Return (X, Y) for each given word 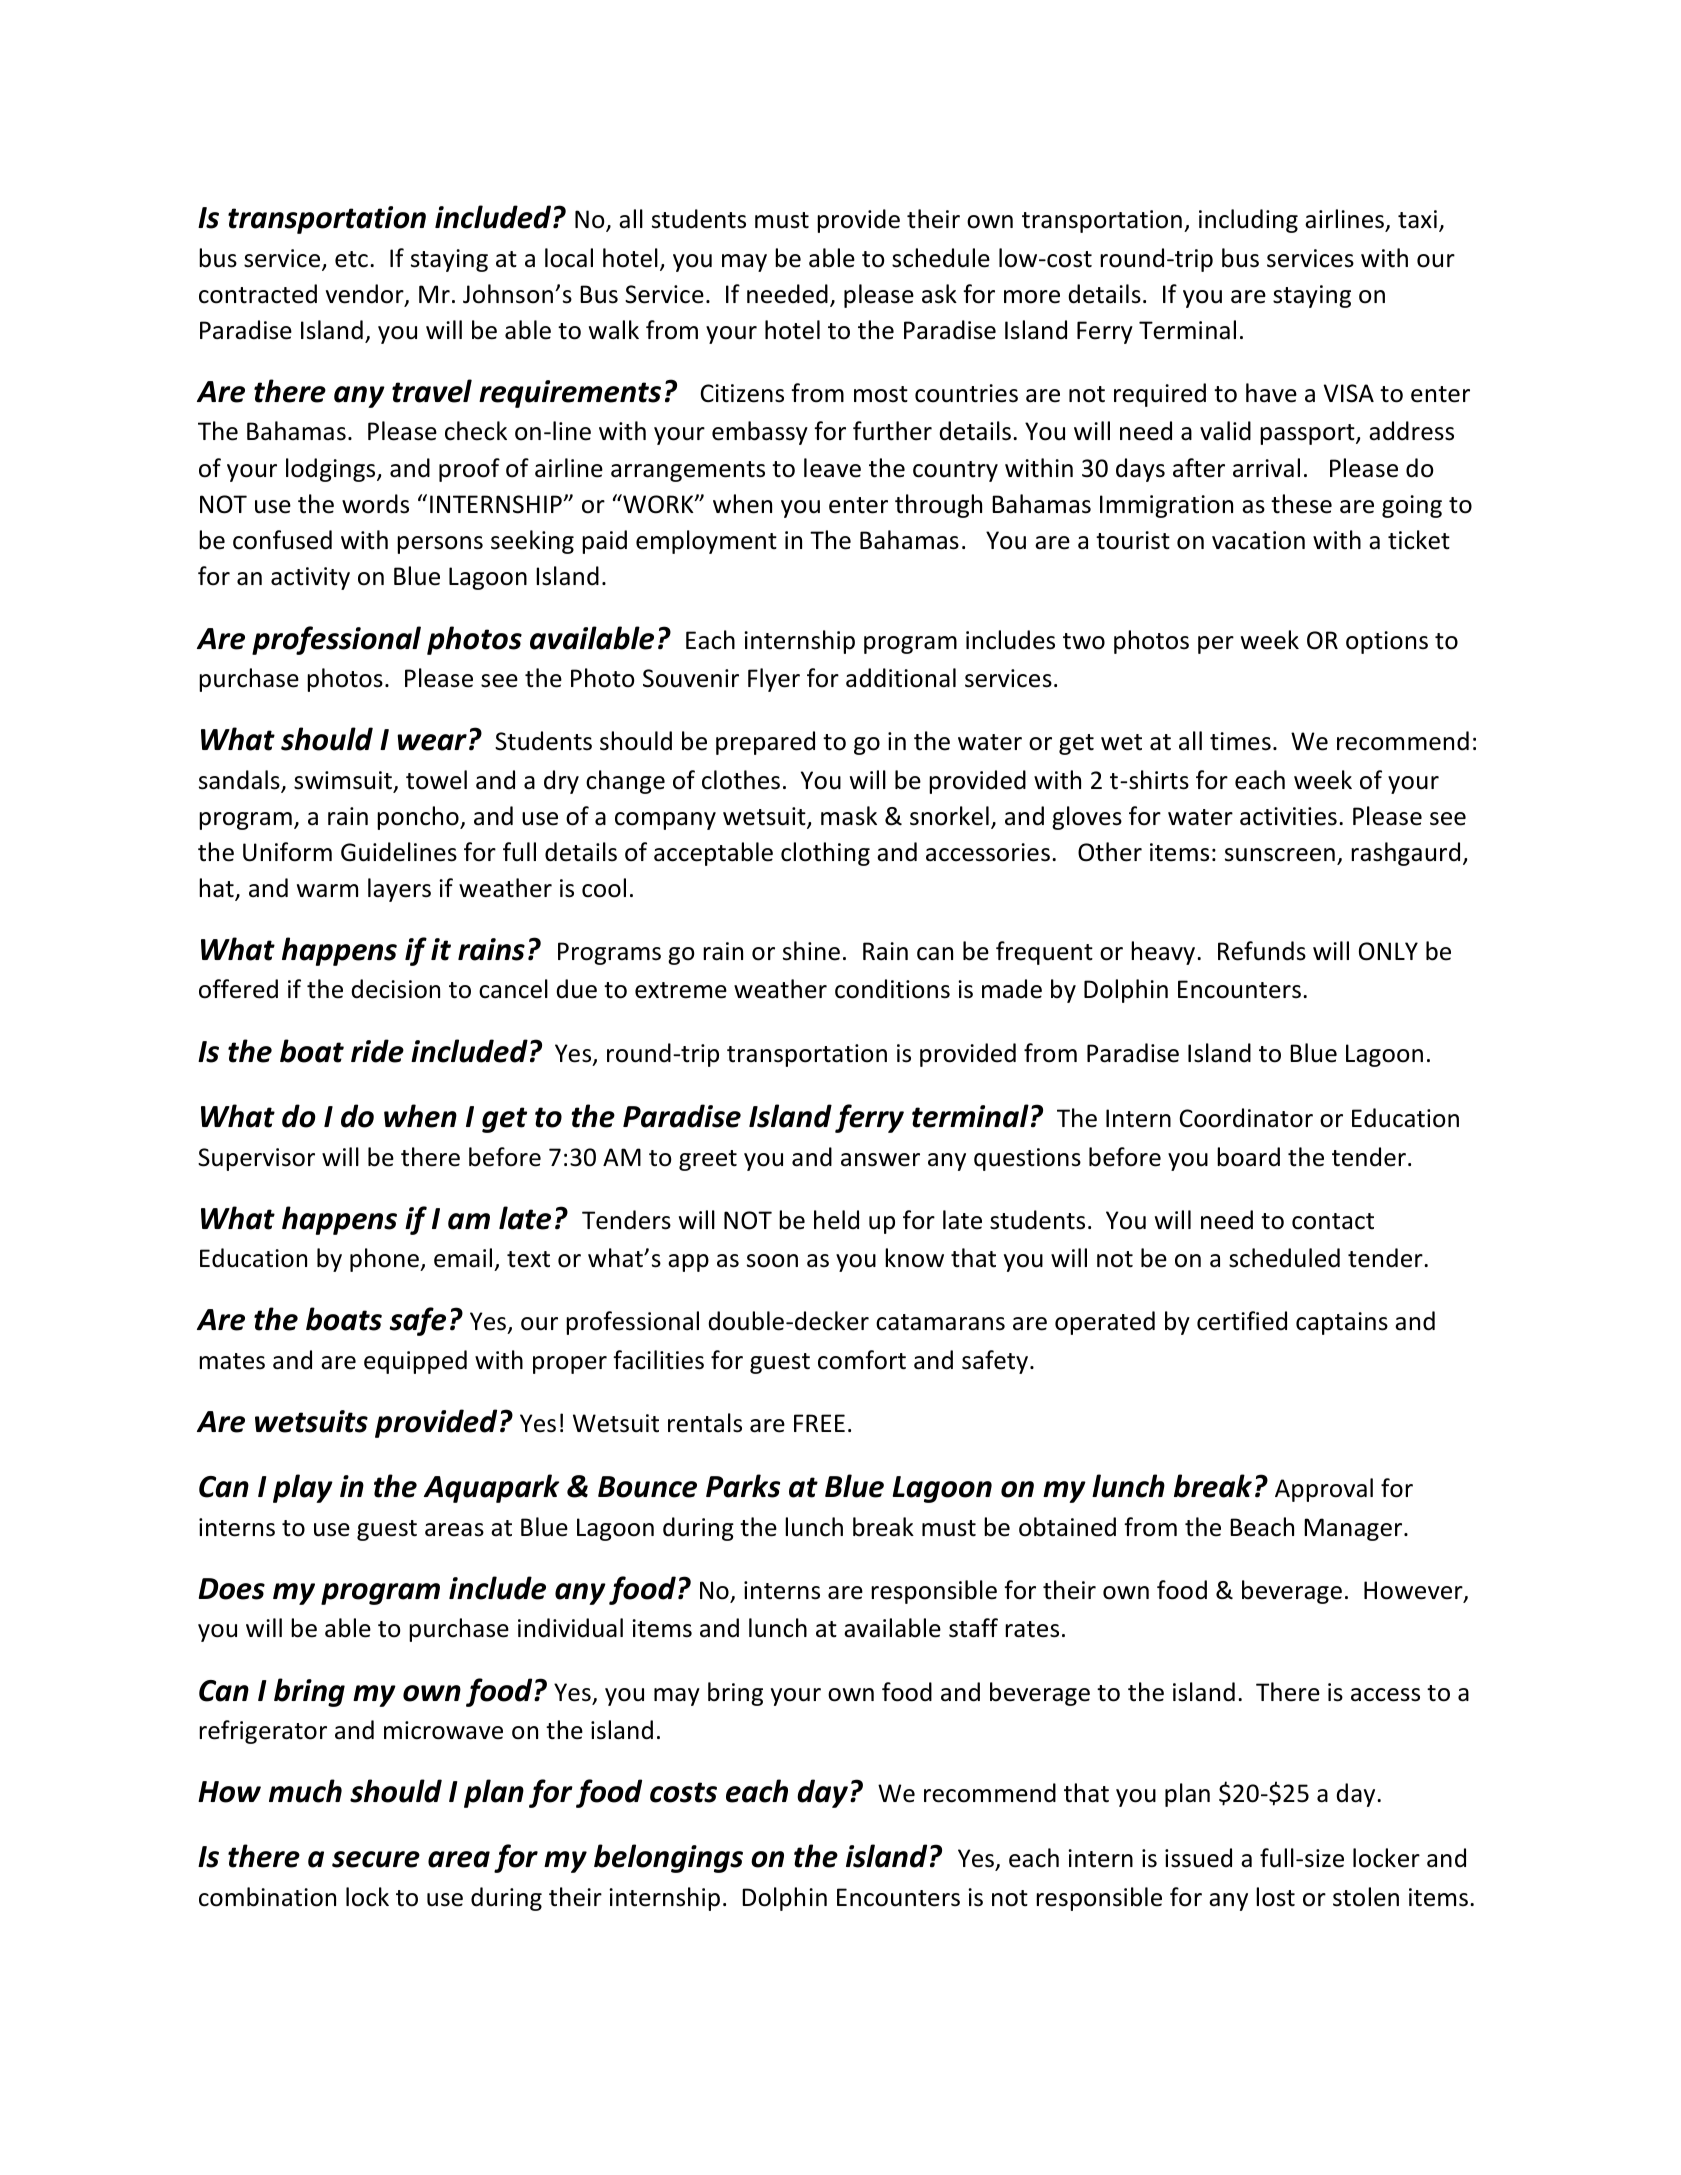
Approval (1324, 1490)
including (1248, 221)
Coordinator (1246, 1118)
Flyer (774, 680)
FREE (819, 1423)
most (881, 394)
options (1387, 642)
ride (377, 1051)
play (303, 1488)
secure (376, 1859)
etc (351, 259)
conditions (892, 989)
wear (432, 742)
